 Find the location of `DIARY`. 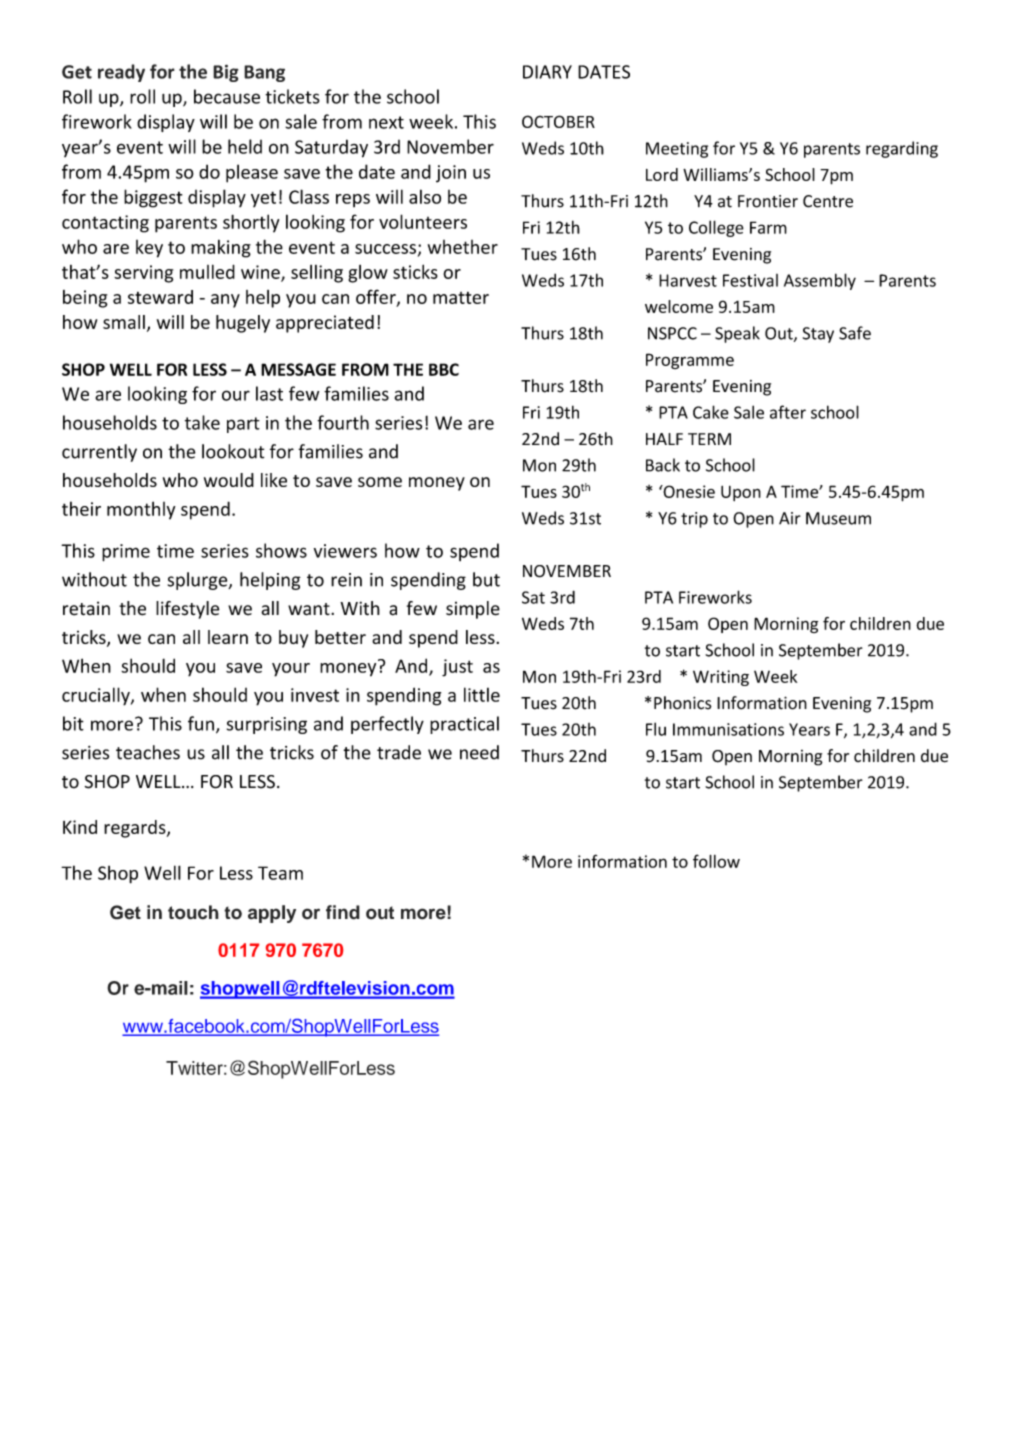

DIARY is located at coordinates (547, 72).
